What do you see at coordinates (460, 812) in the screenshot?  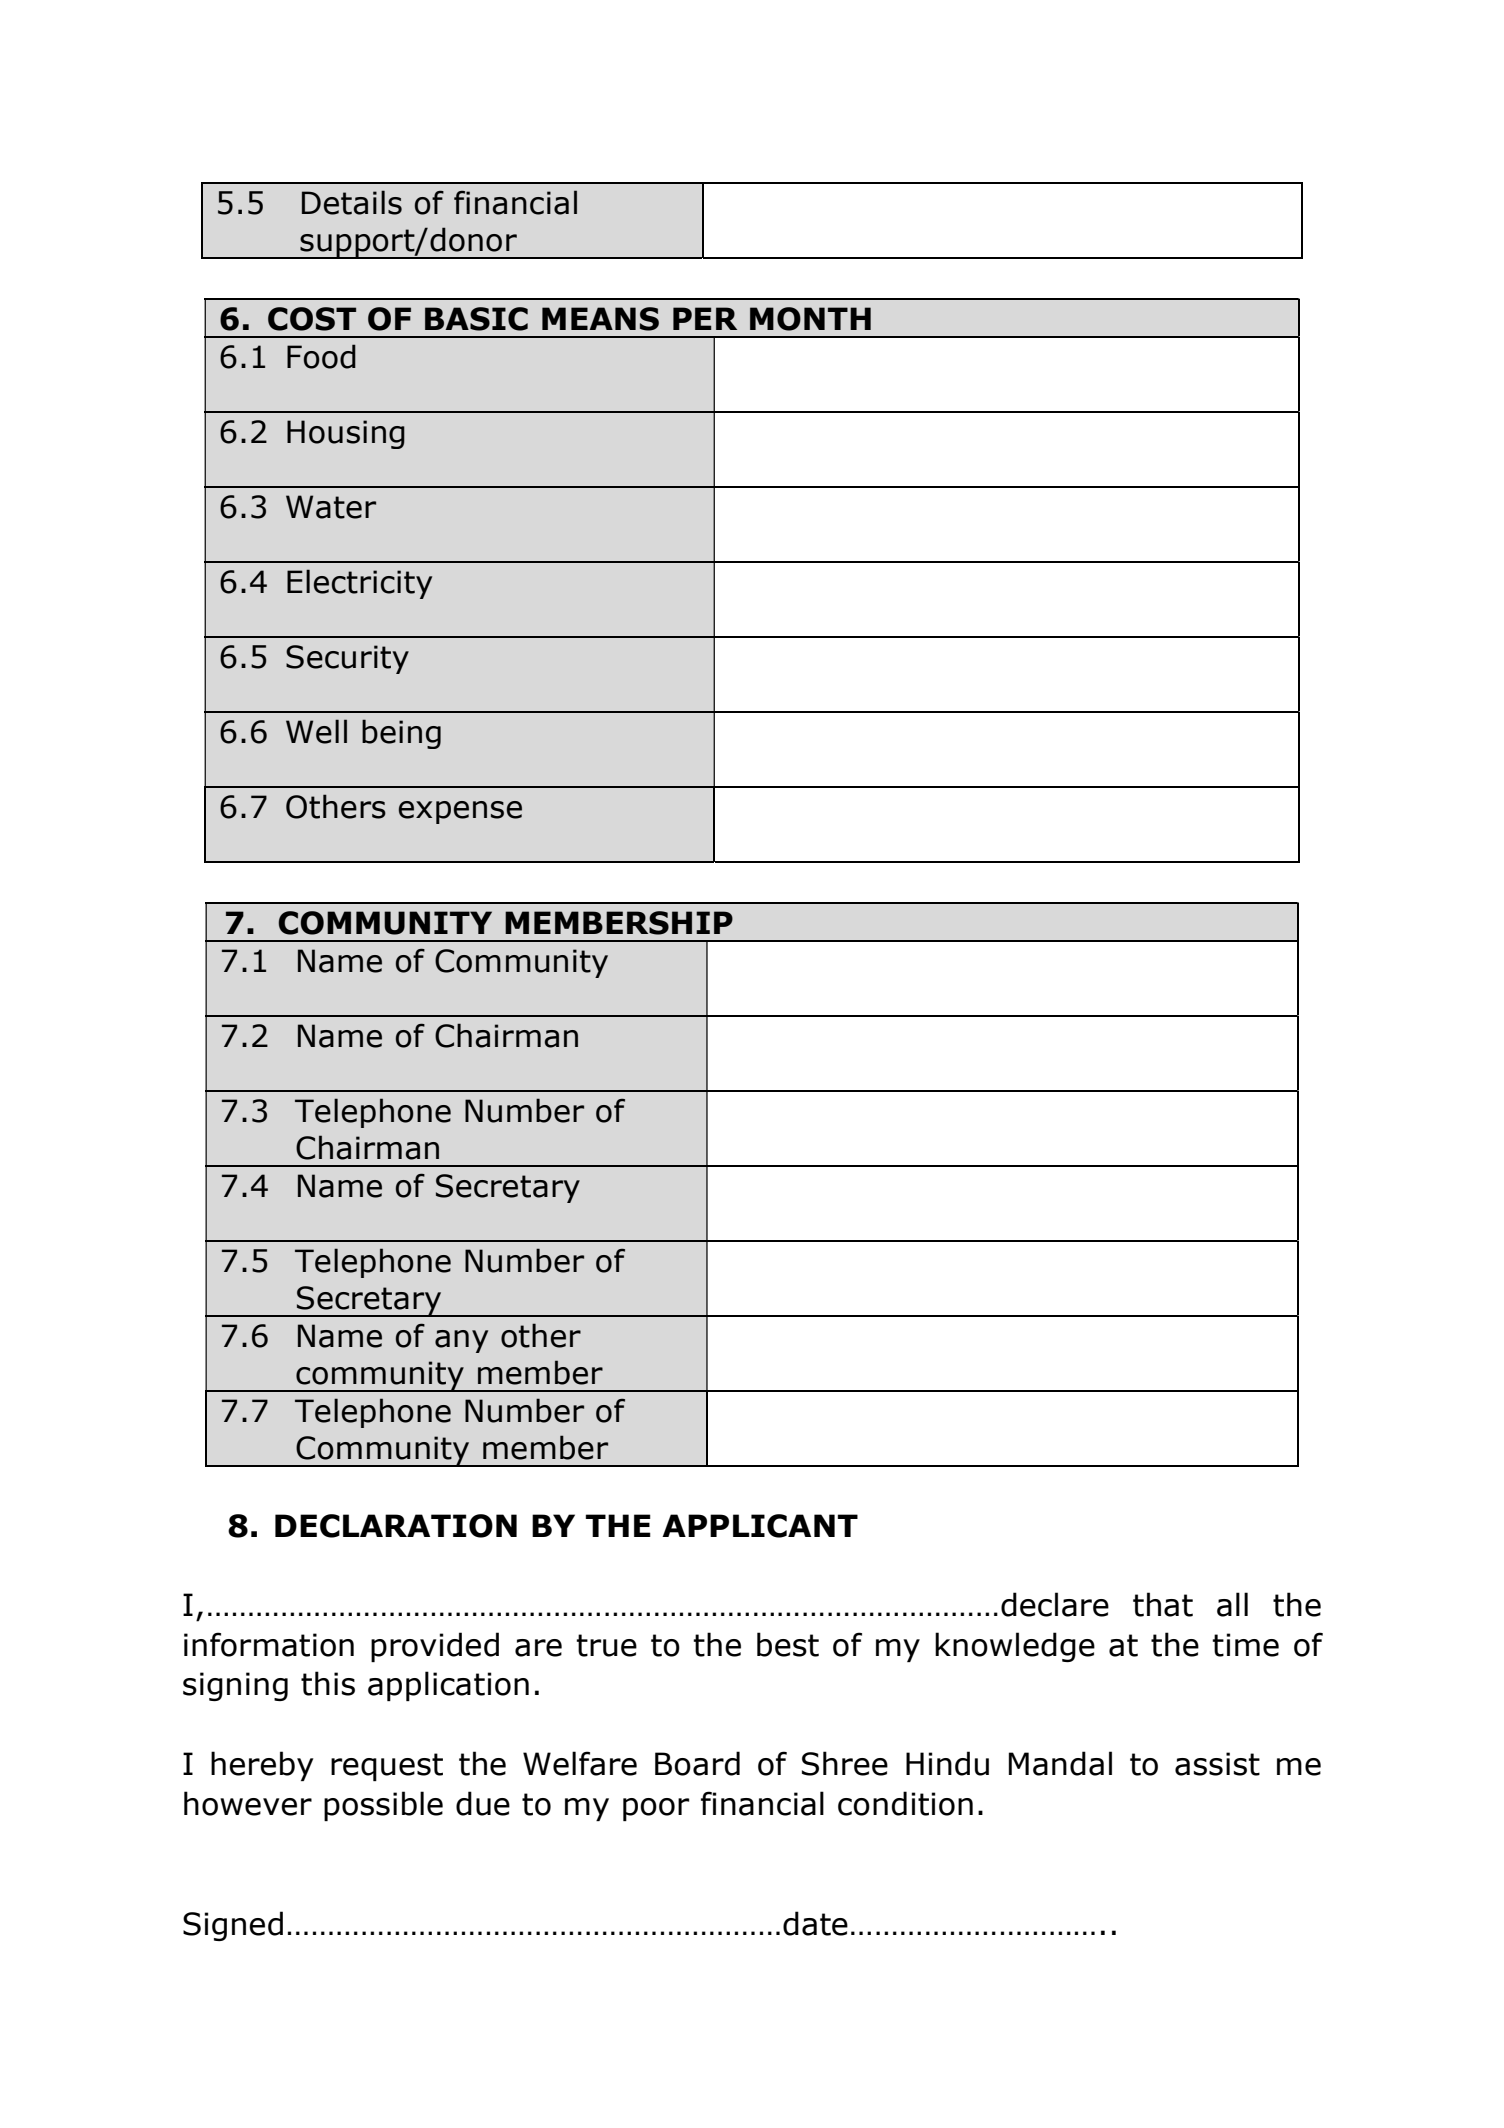 I see `expense` at bounding box center [460, 812].
